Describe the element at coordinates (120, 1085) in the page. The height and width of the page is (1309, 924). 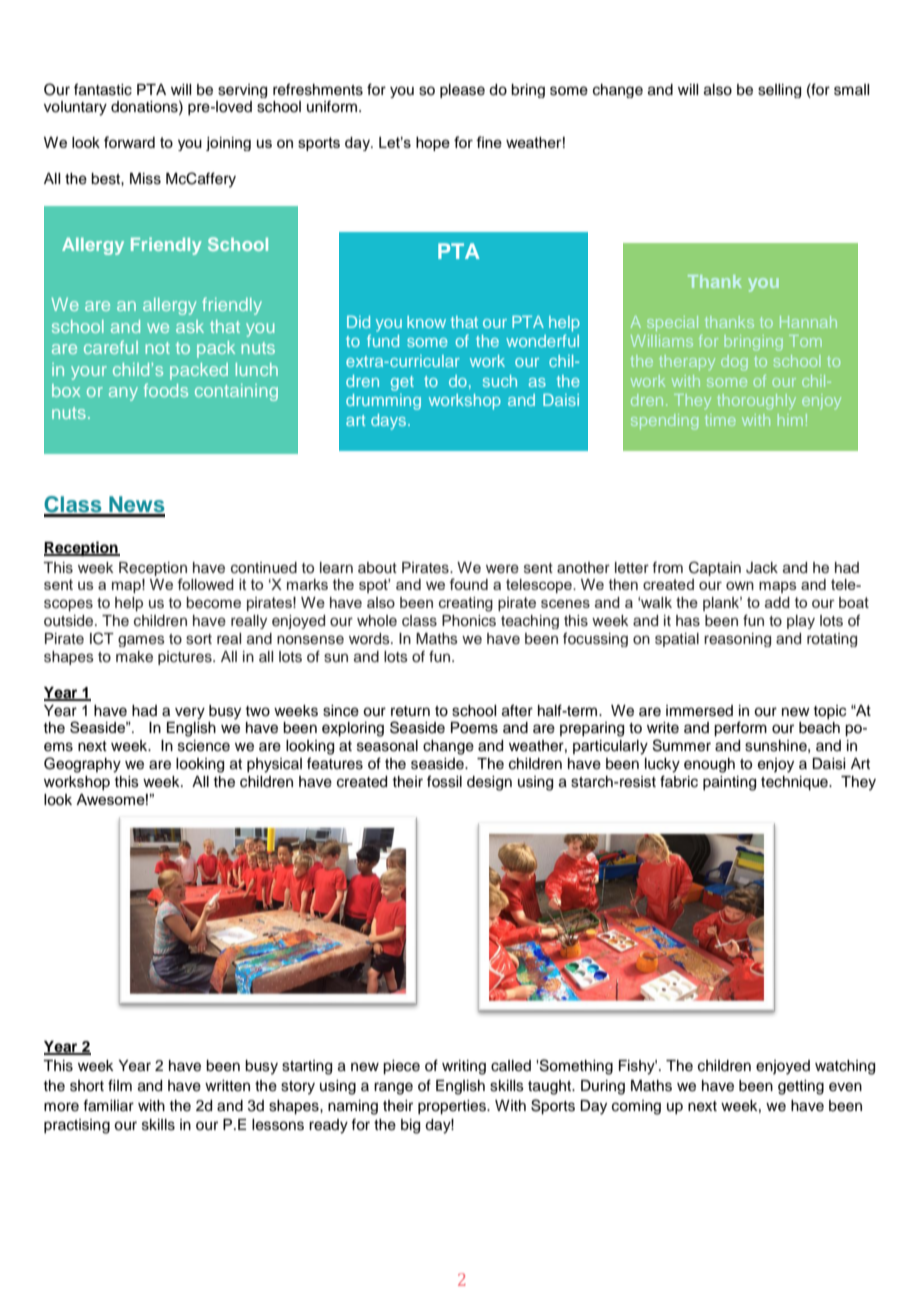
I see `film` at that location.
